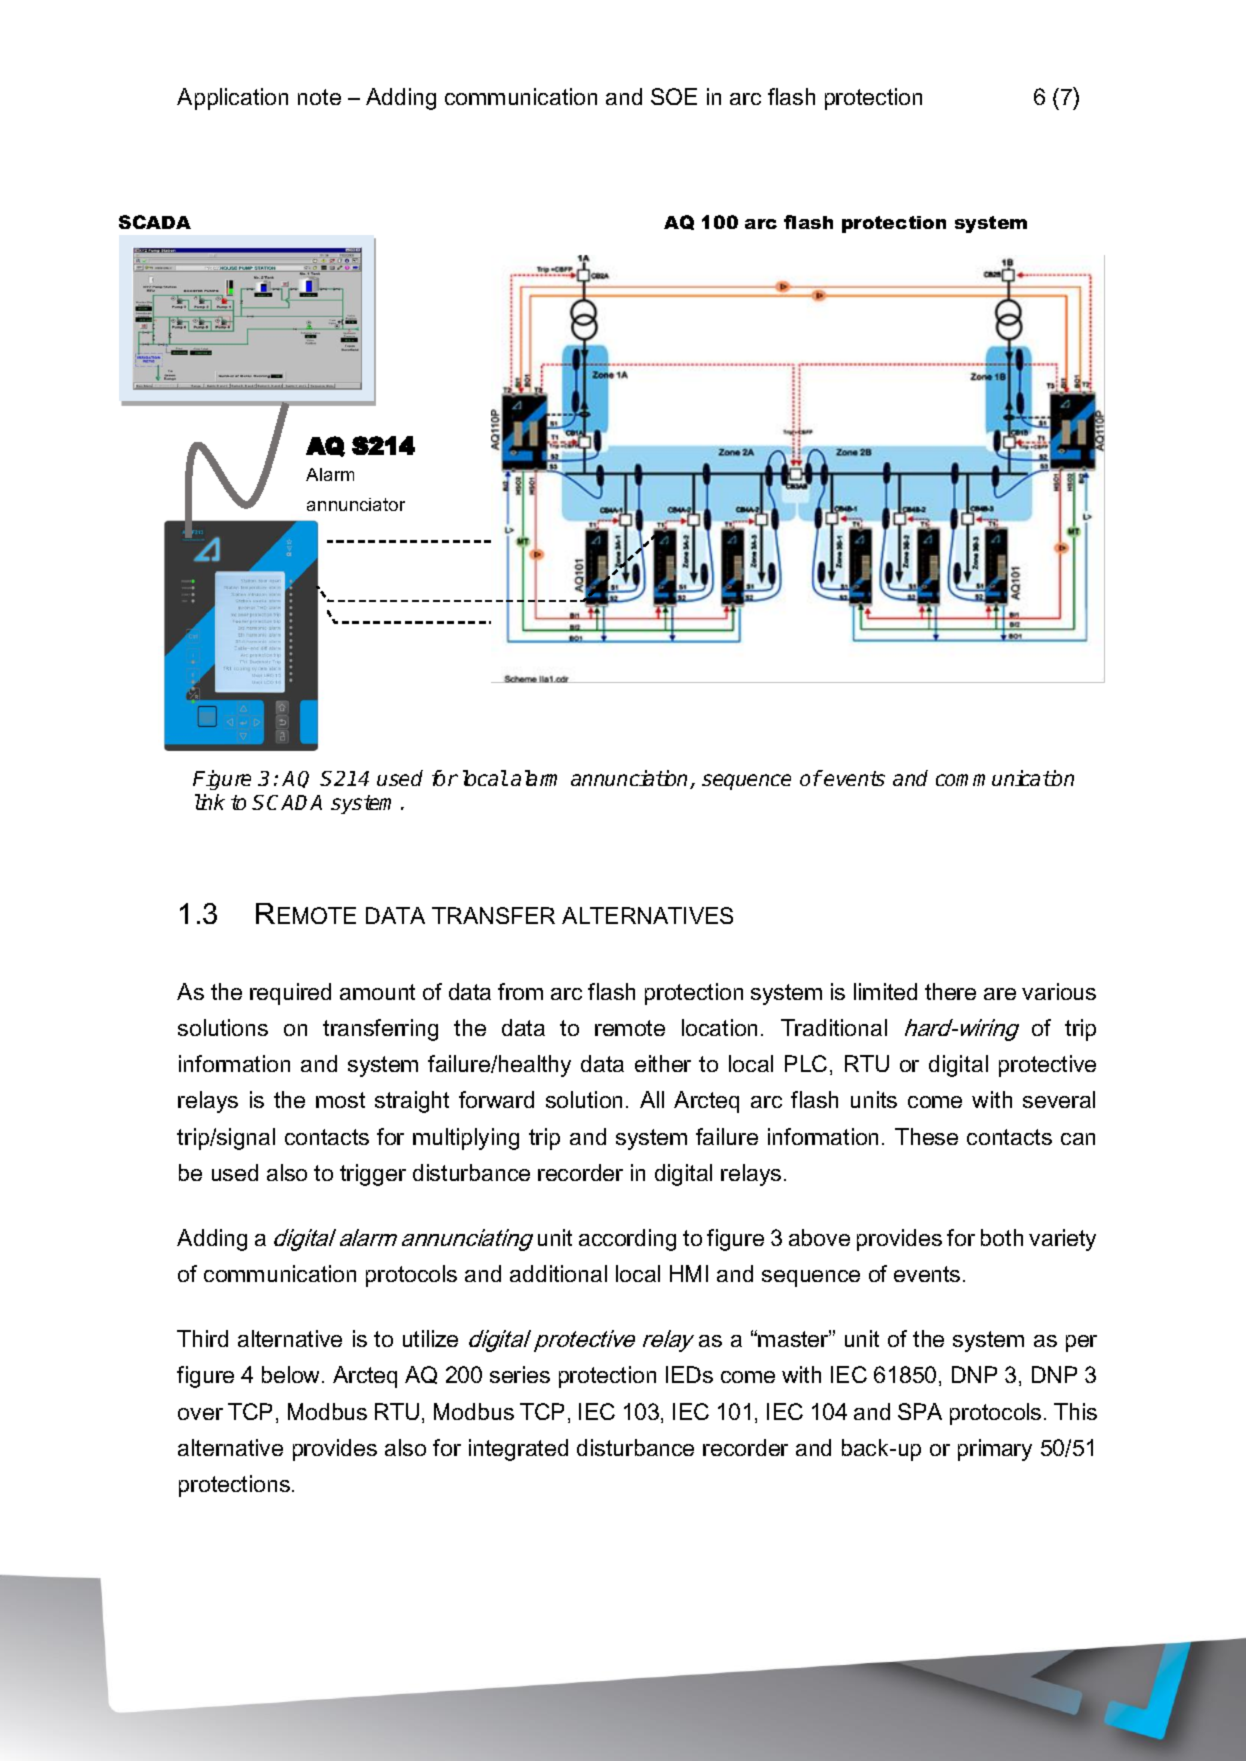 Image resolution: width=1246 pixels, height=1761 pixels. What do you see at coordinates (319, 97) in the page?
I see `note` at bounding box center [319, 97].
